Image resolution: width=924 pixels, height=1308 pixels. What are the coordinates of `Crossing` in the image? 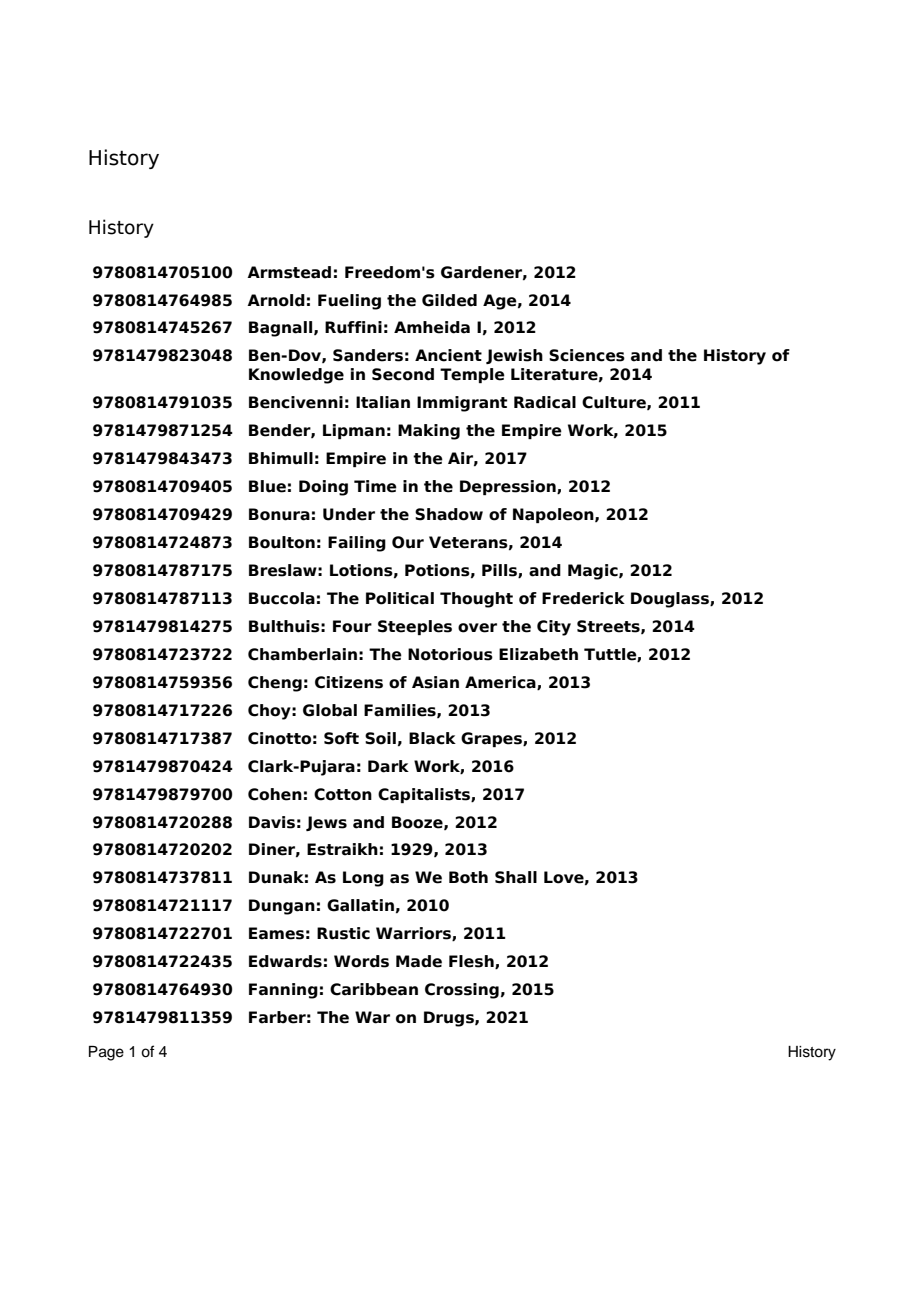 It's located at (462, 991).
